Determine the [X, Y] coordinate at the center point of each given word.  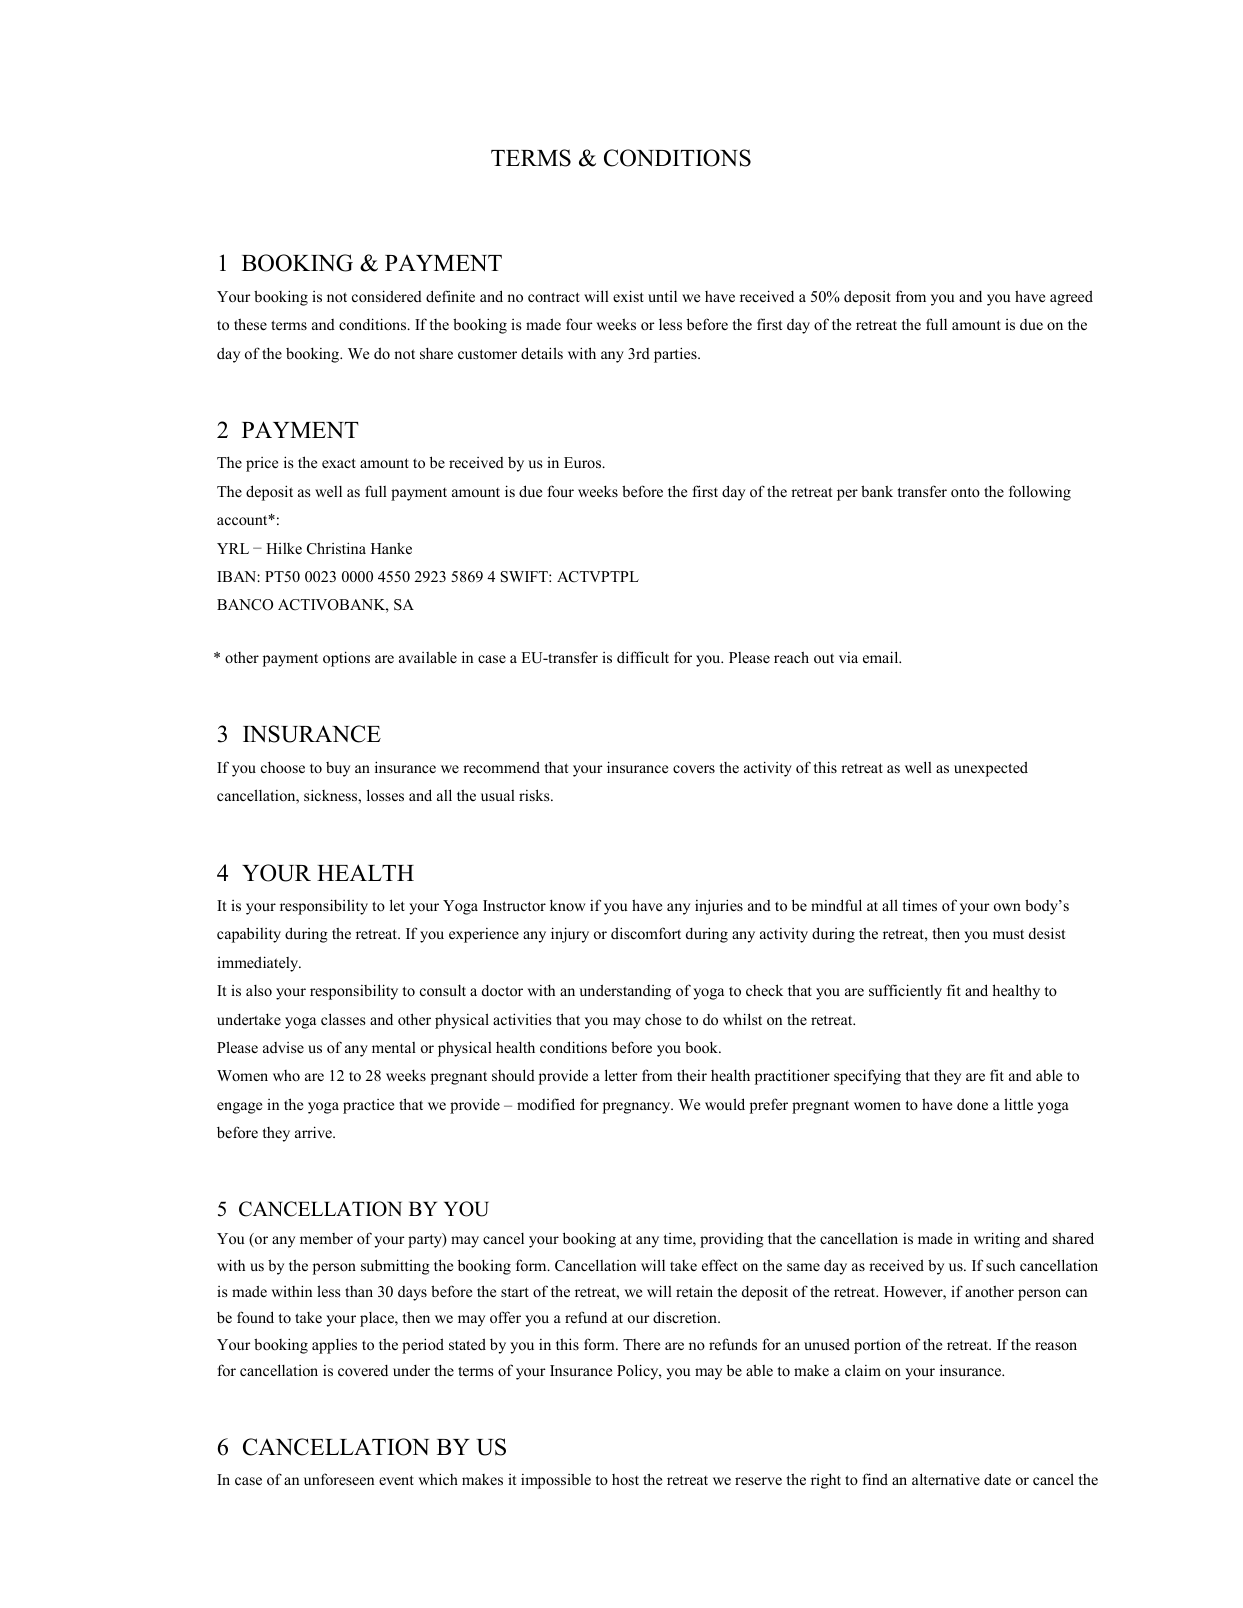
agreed [1071, 298]
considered [387, 296]
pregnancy [638, 1108]
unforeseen [339, 1479]
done [972, 1104]
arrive [314, 1132]
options [346, 659]
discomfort [646, 933]
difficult [643, 657]
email [882, 657]
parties [676, 355]
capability [249, 935]
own [1007, 907]
